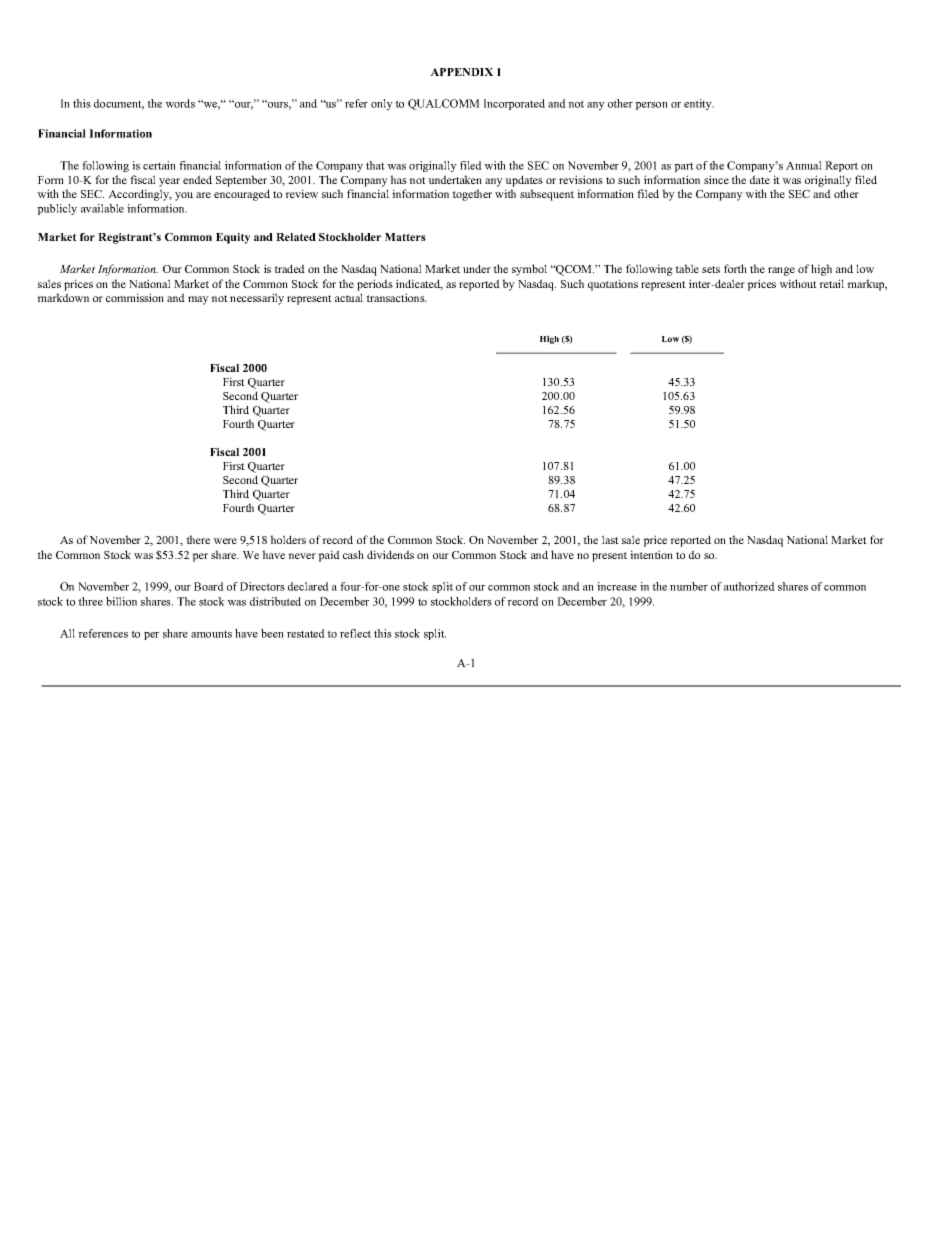 The image size is (952, 1233). Describe the element at coordinates (121, 601) in the screenshot. I see `billion` at that location.
